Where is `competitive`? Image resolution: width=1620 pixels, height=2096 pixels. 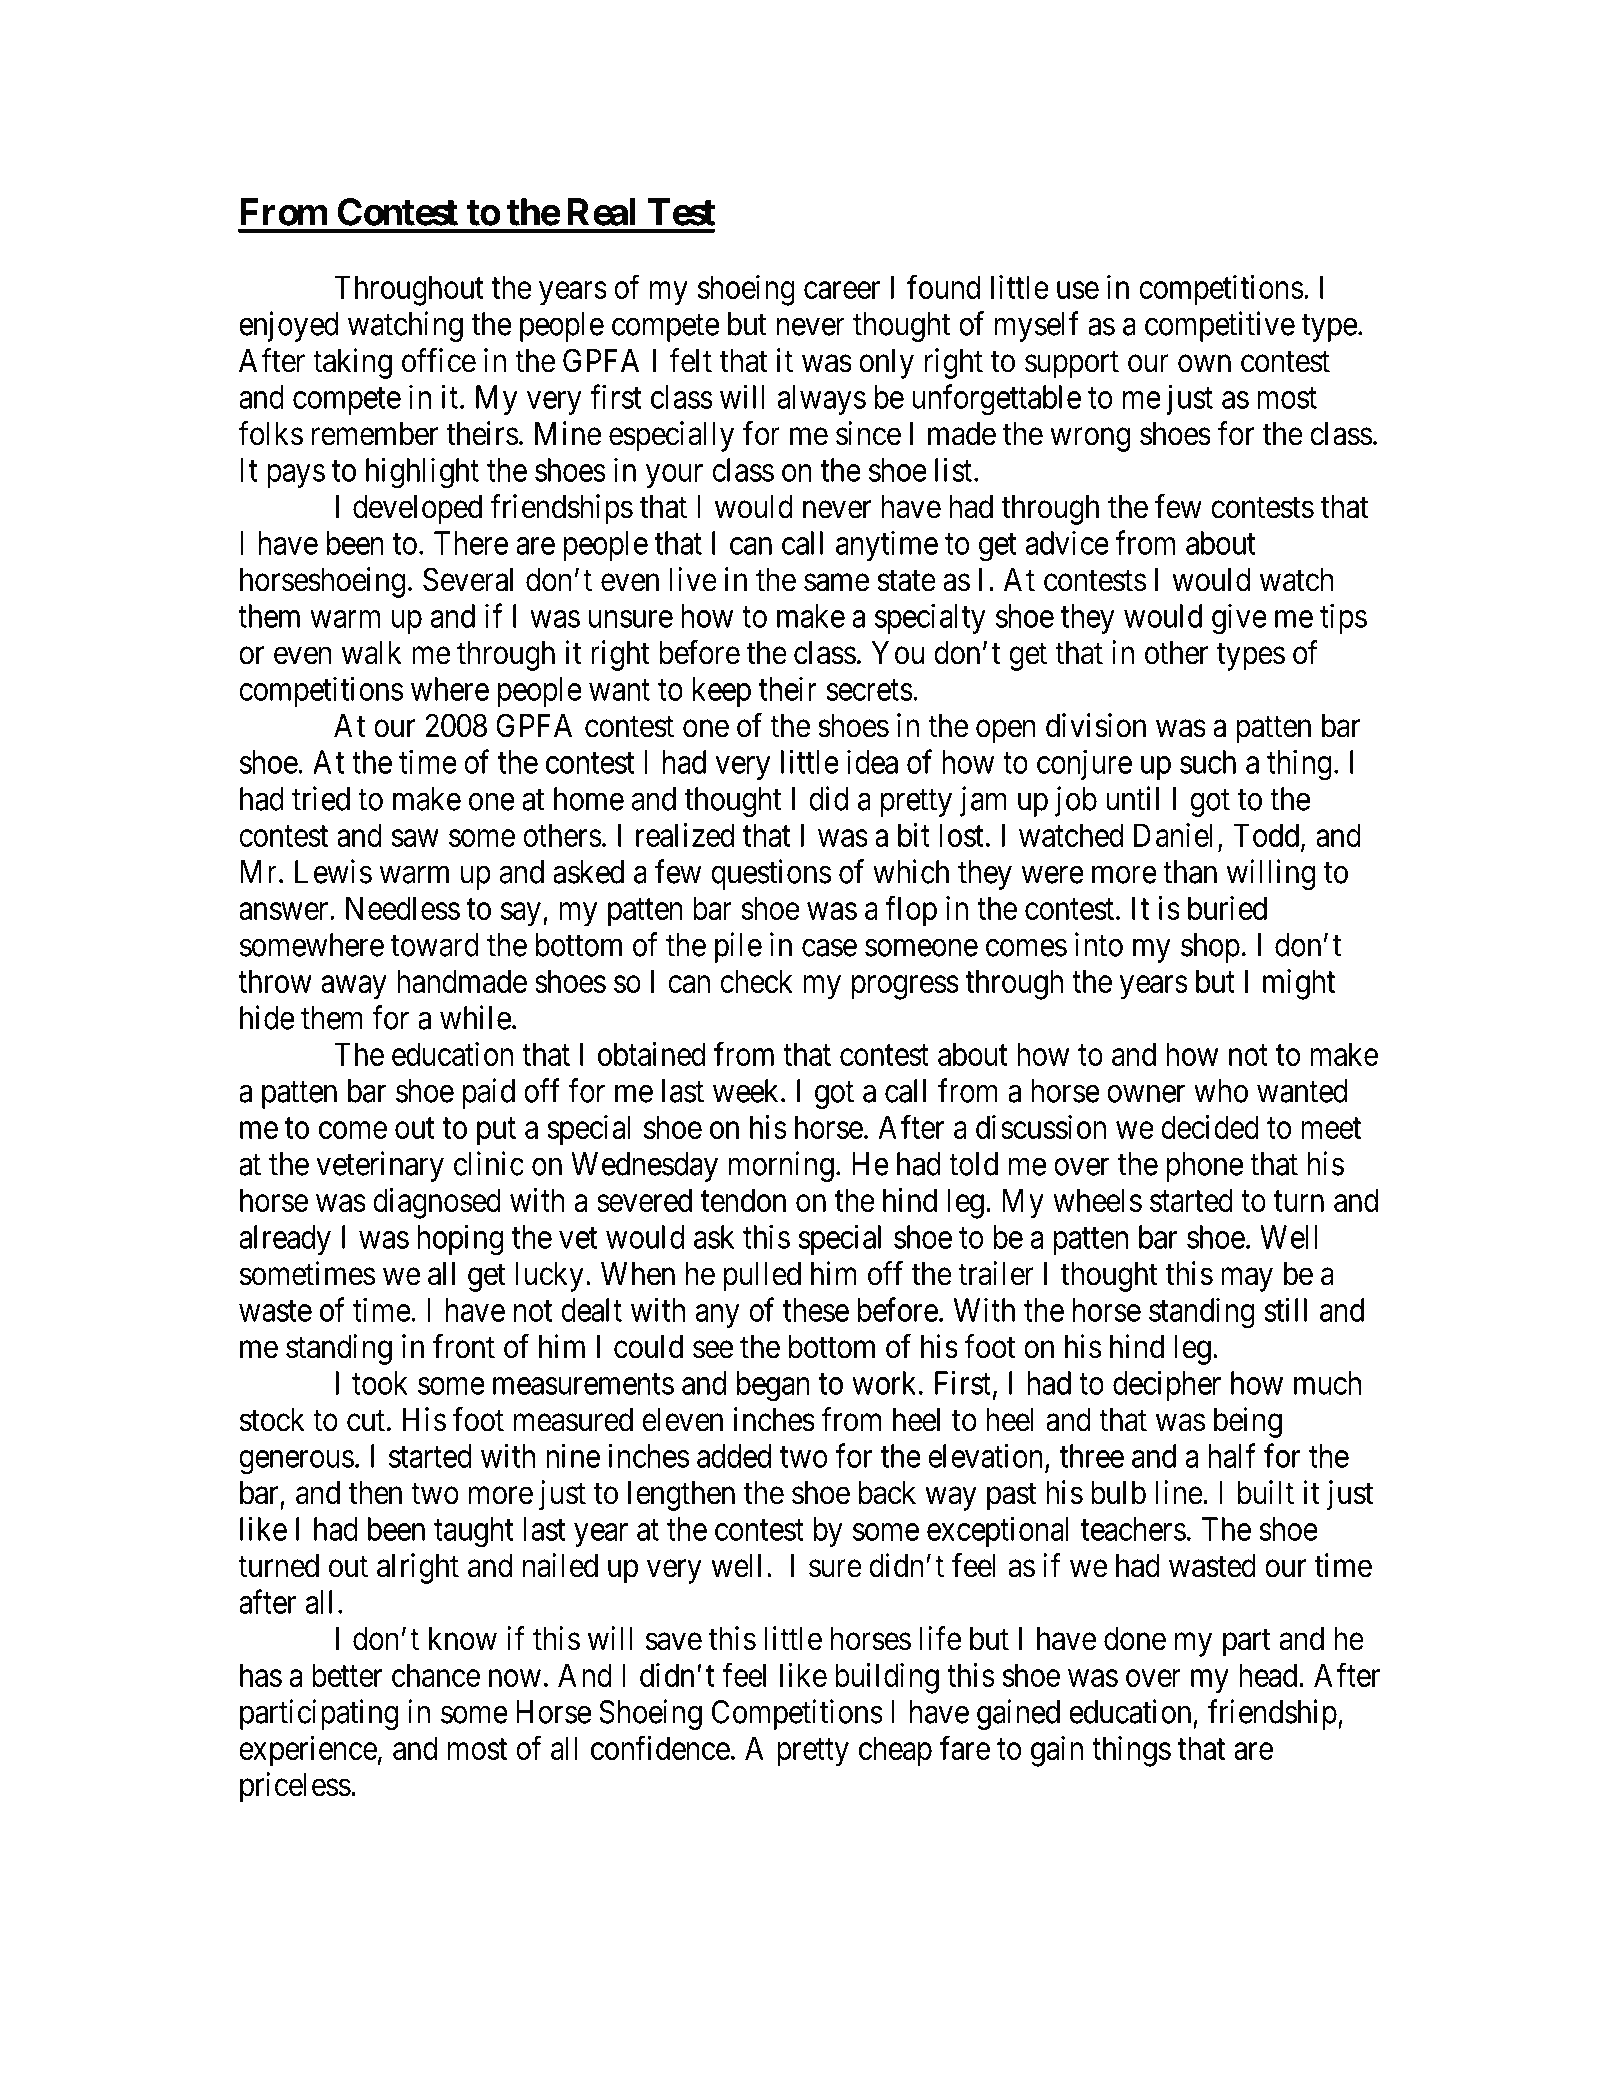 competitive is located at coordinates (1220, 326).
